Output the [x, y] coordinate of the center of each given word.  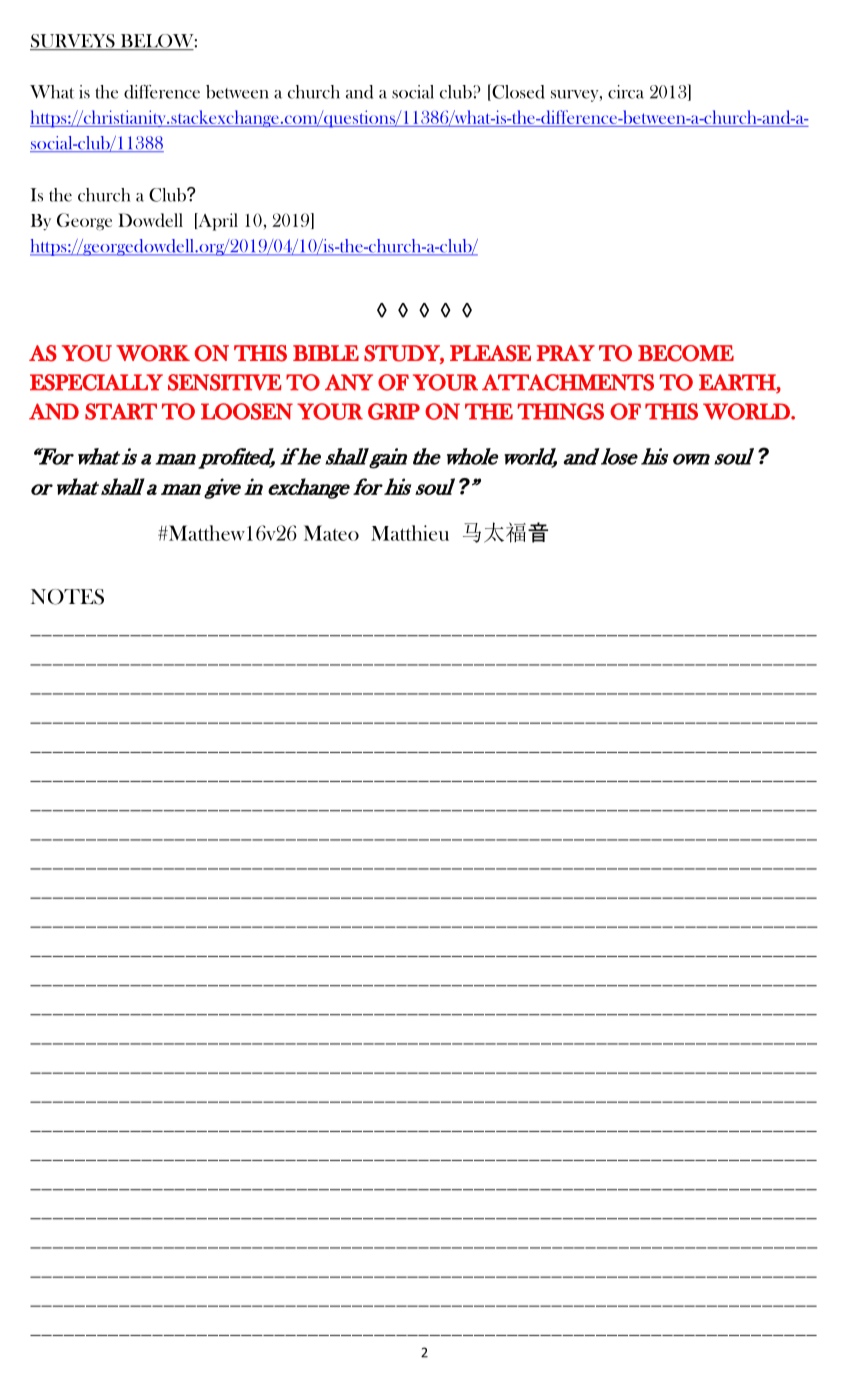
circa [626, 92]
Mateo [331, 533]
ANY [349, 382]
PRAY [565, 353]
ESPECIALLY [96, 382]
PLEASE [490, 353]
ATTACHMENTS [568, 382]
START [121, 411]
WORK [153, 353]
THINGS [560, 411]
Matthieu [410, 533]
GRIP [394, 411]
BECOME [686, 353]
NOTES [67, 597]
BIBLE [326, 353]
